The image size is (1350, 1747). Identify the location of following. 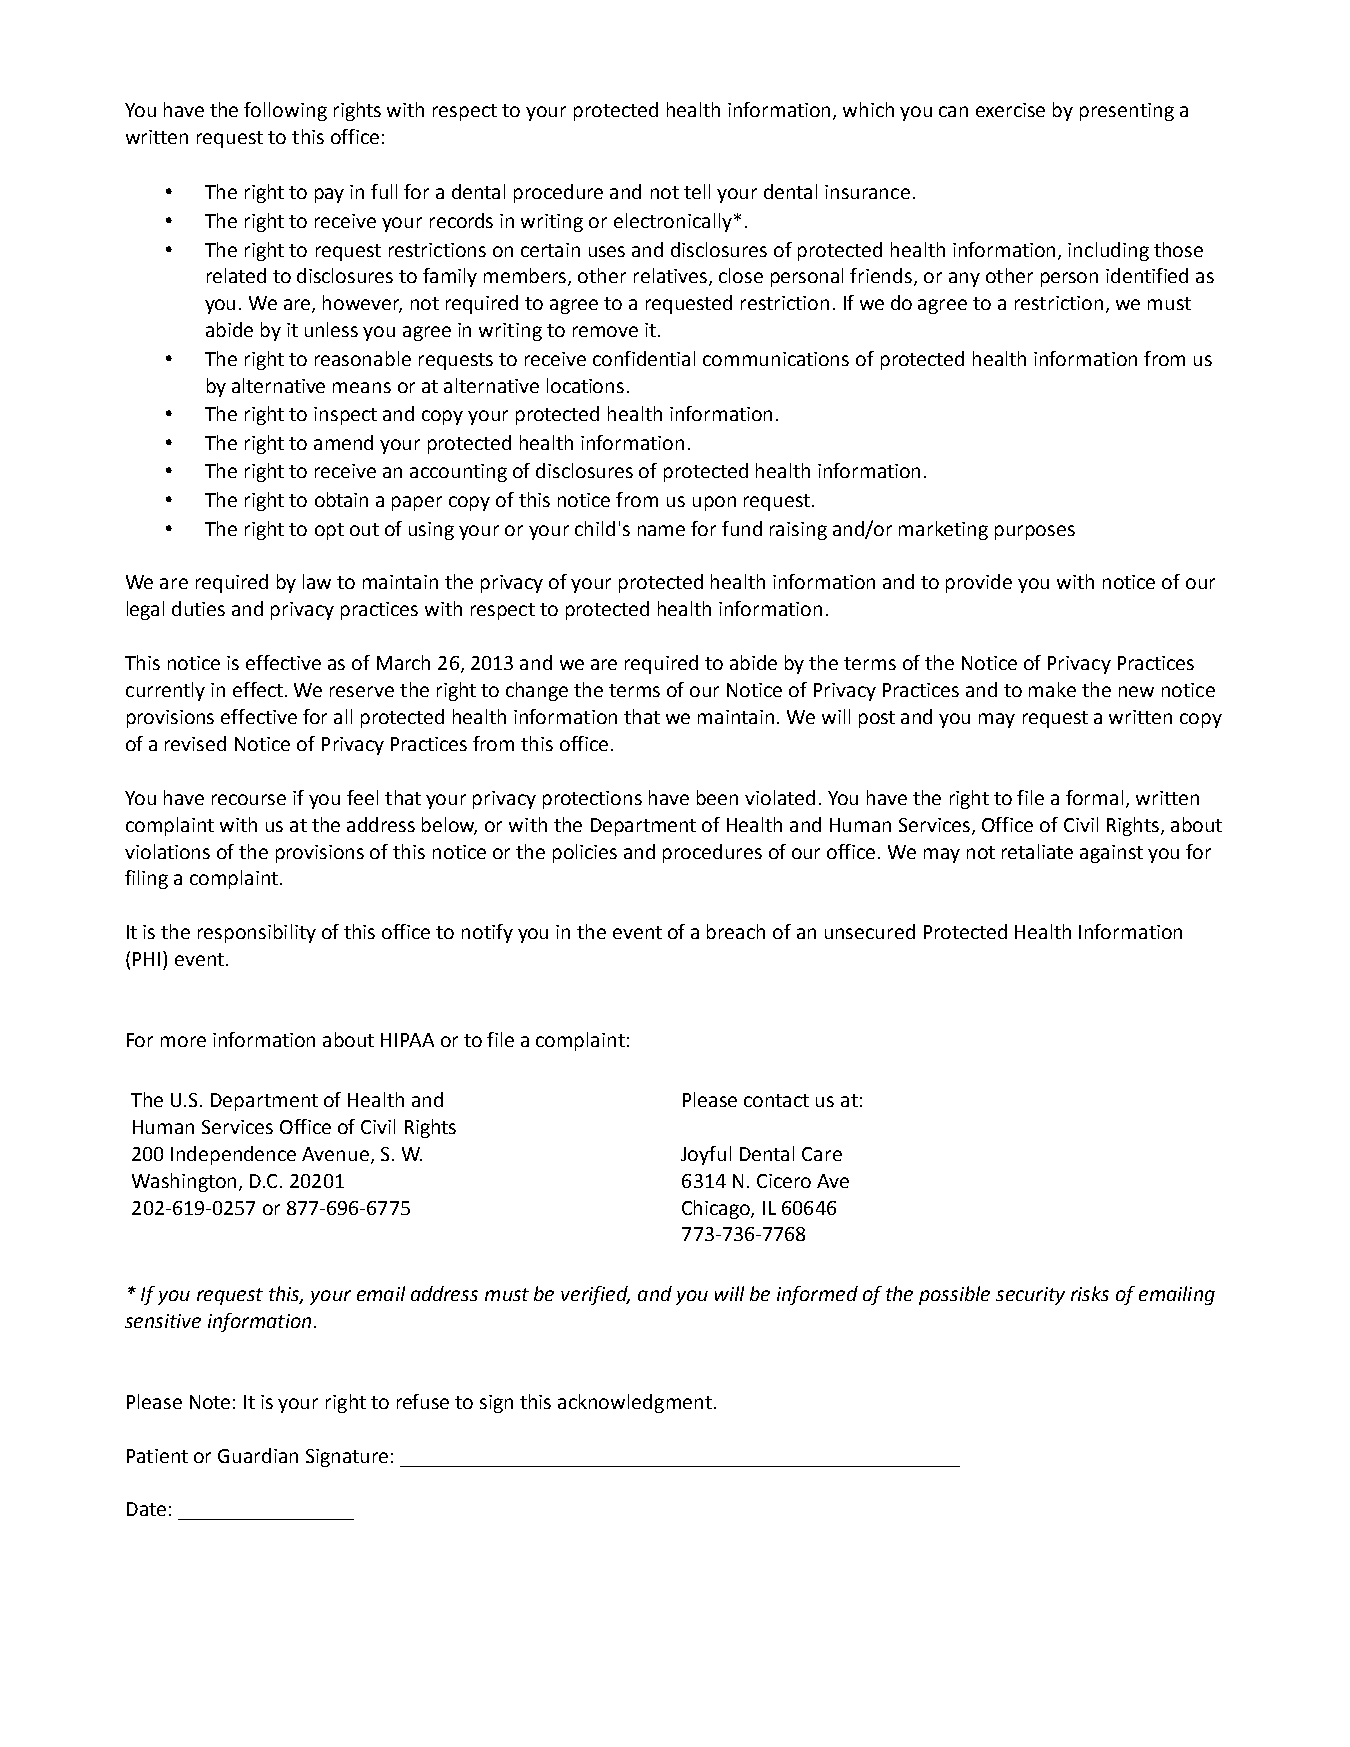
(285, 111).
